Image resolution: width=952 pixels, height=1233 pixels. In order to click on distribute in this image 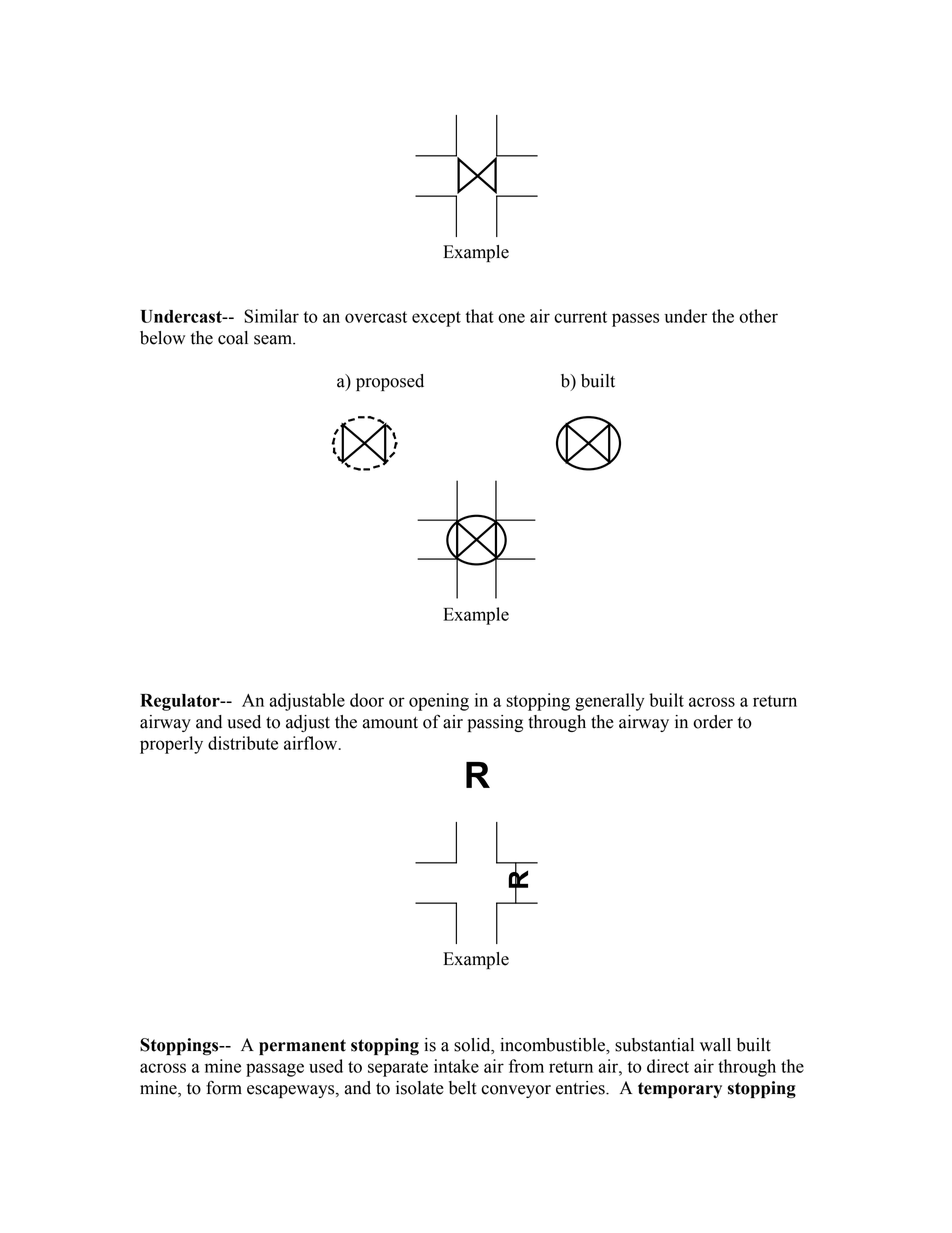, I will do `click(243, 743)`.
